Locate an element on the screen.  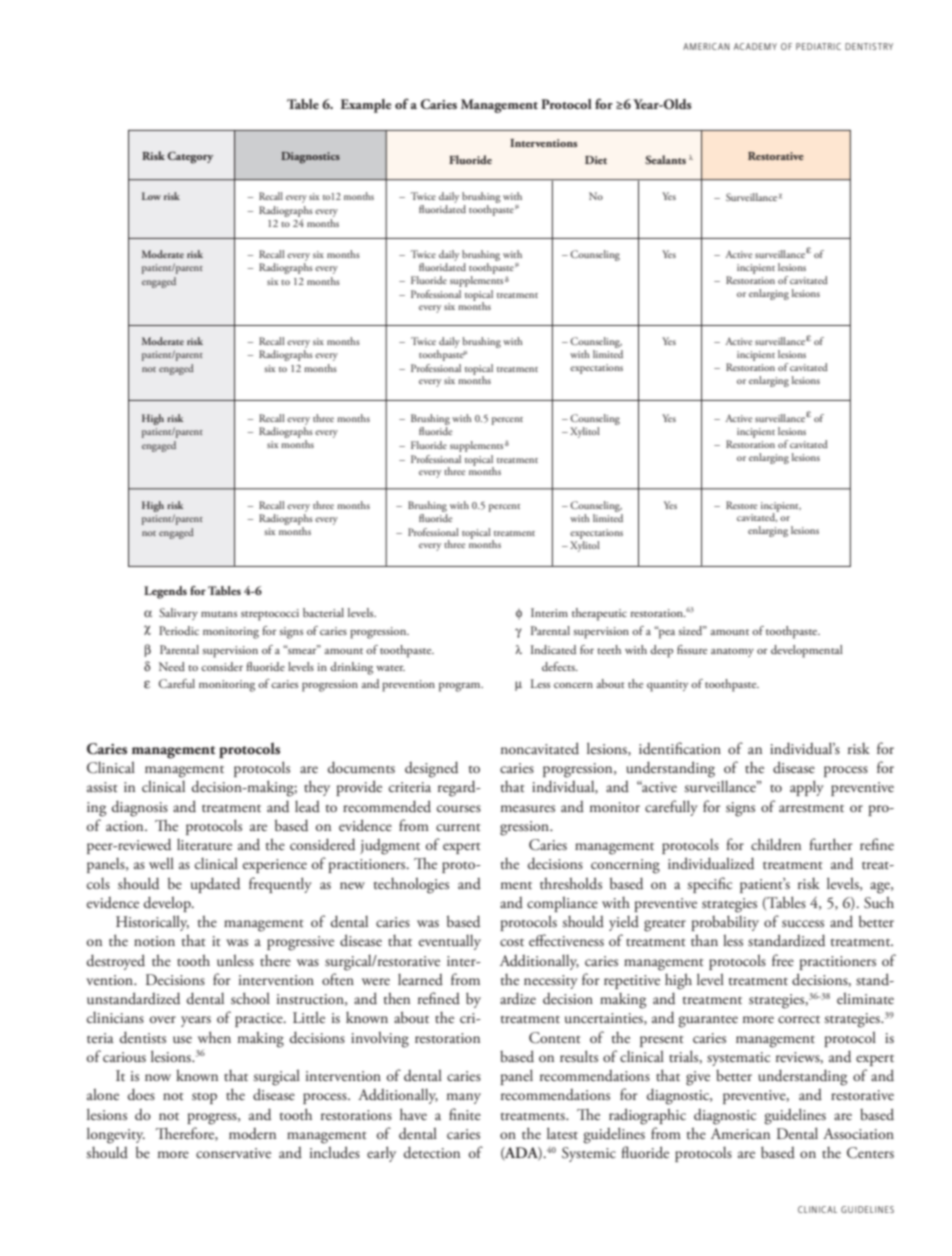
Association is located at coordinates (858, 1133).
